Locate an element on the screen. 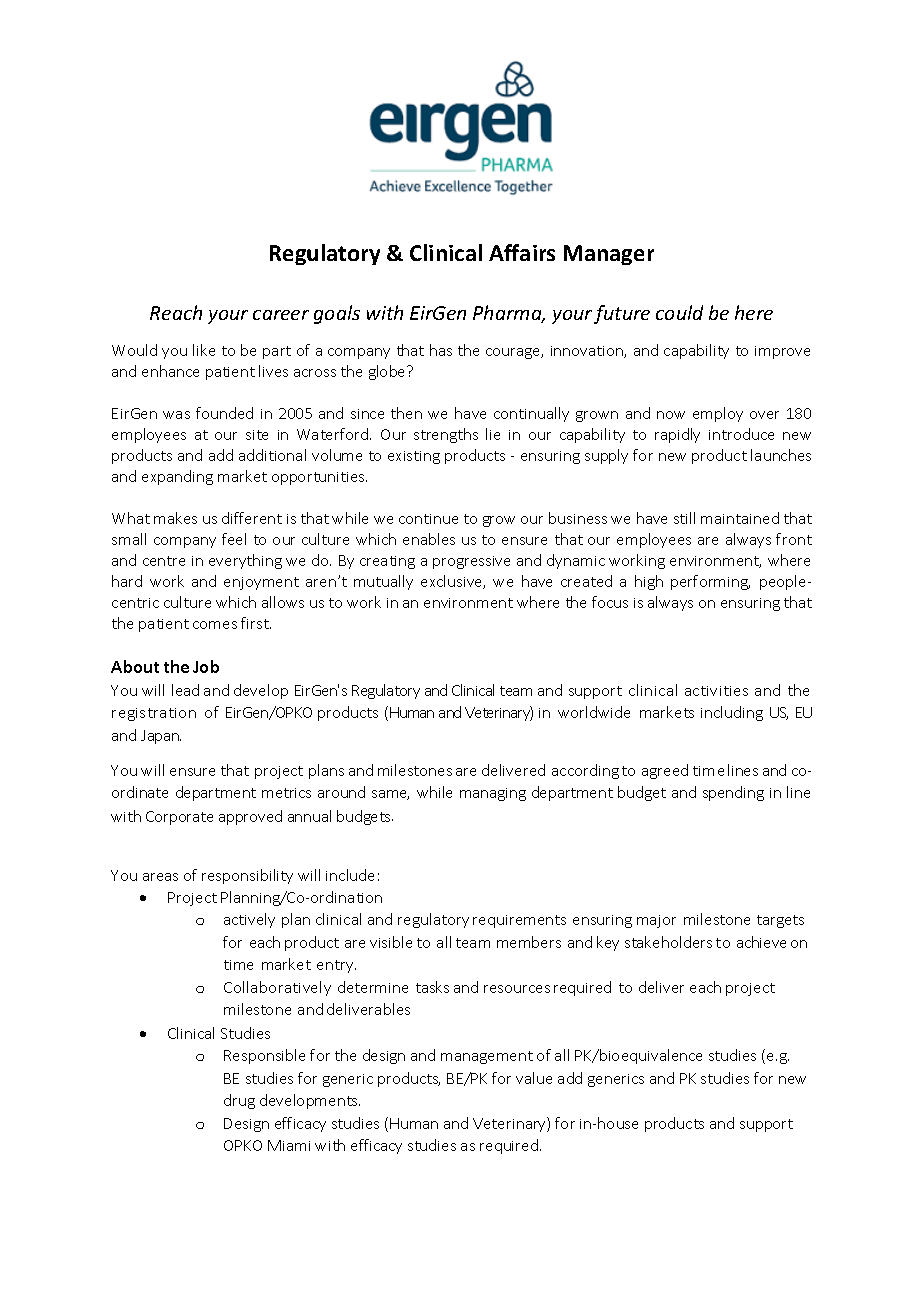  management is located at coordinates (487, 1057).
